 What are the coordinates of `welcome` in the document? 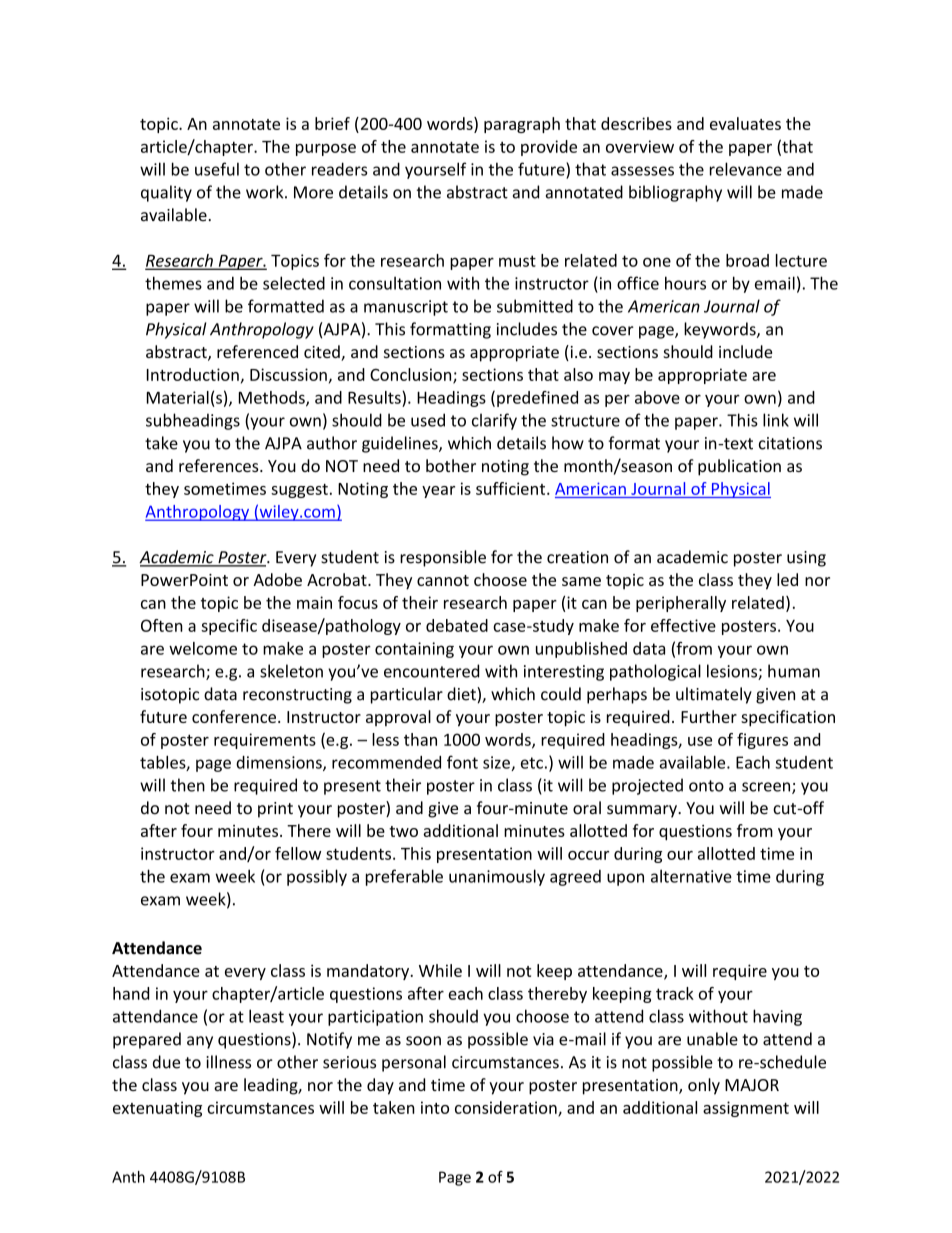 It's located at (203, 648).
